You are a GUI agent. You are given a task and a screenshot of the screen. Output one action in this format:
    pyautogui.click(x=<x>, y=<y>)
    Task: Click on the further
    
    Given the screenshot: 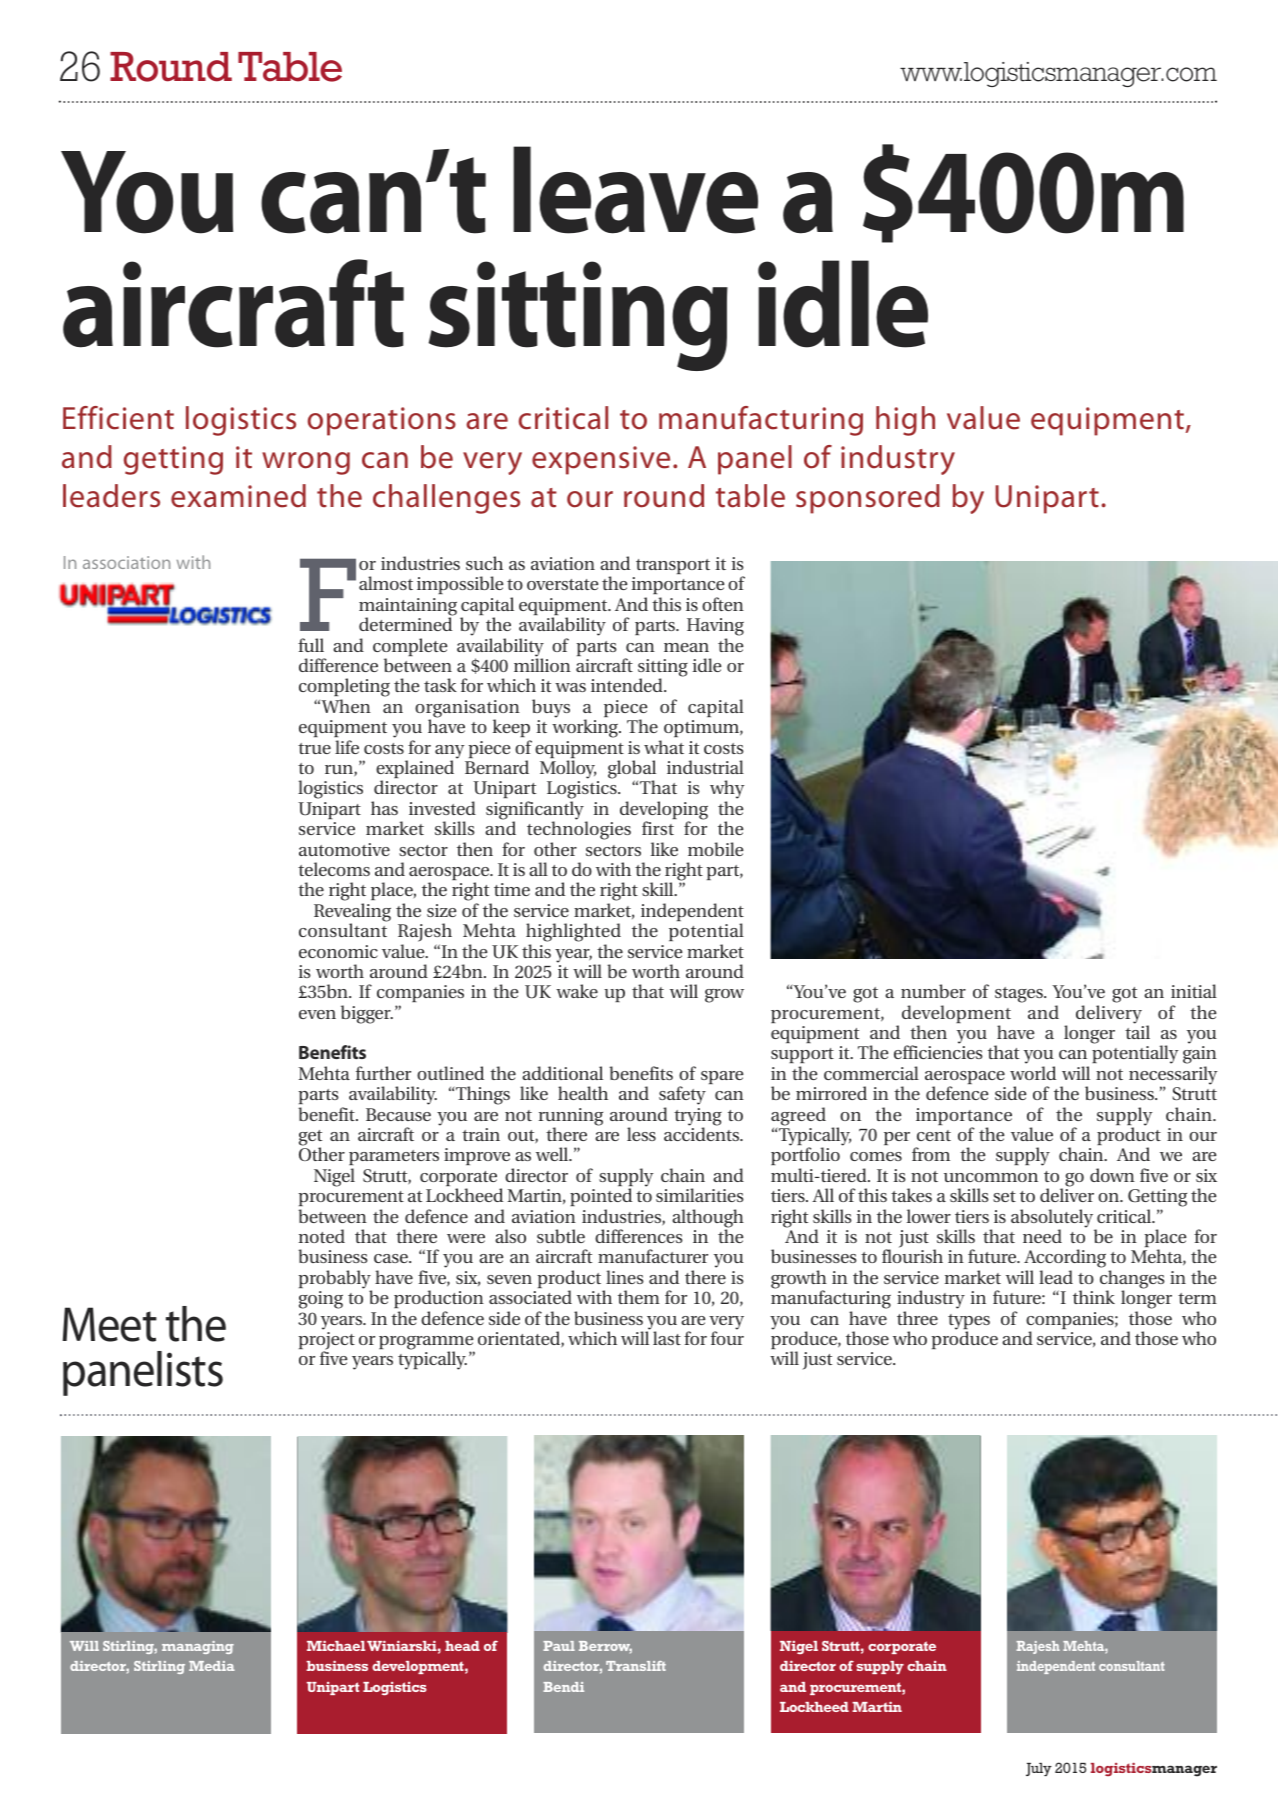 What is the action you would take?
    pyautogui.click(x=383, y=1073)
